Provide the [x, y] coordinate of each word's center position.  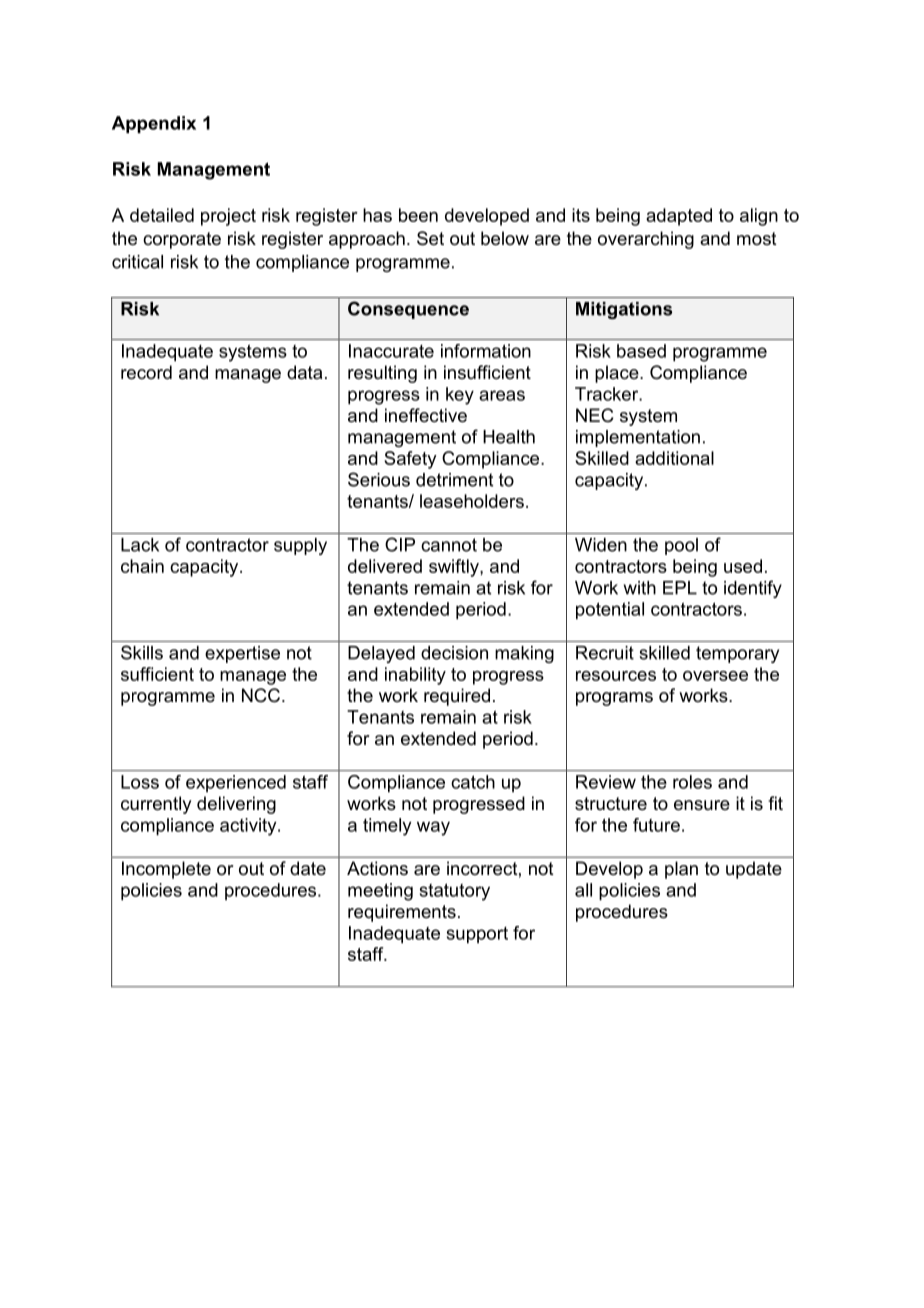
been [418, 215]
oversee [715, 676]
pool [681, 546]
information [486, 351]
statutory [455, 892]
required [457, 697]
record [146, 372]
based [641, 351]
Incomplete [166, 870]
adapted [679, 217]
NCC [261, 695]
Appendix [154, 124]
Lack [140, 545]
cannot [449, 545]
